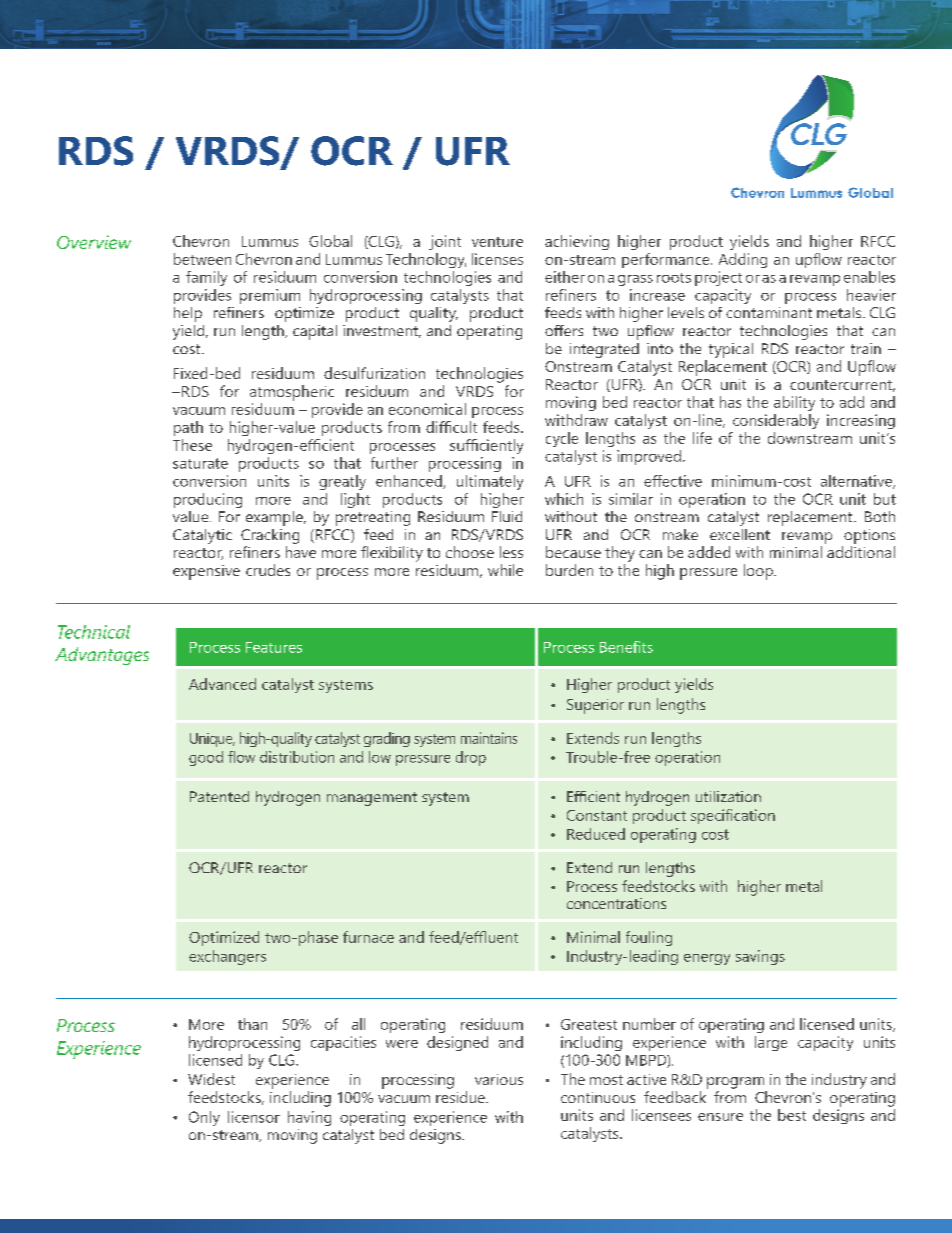 This screenshot has height=1233, width=952. What do you see at coordinates (499, 1079) in the screenshot?
I see `various` at bounding box center [499, 1079].
